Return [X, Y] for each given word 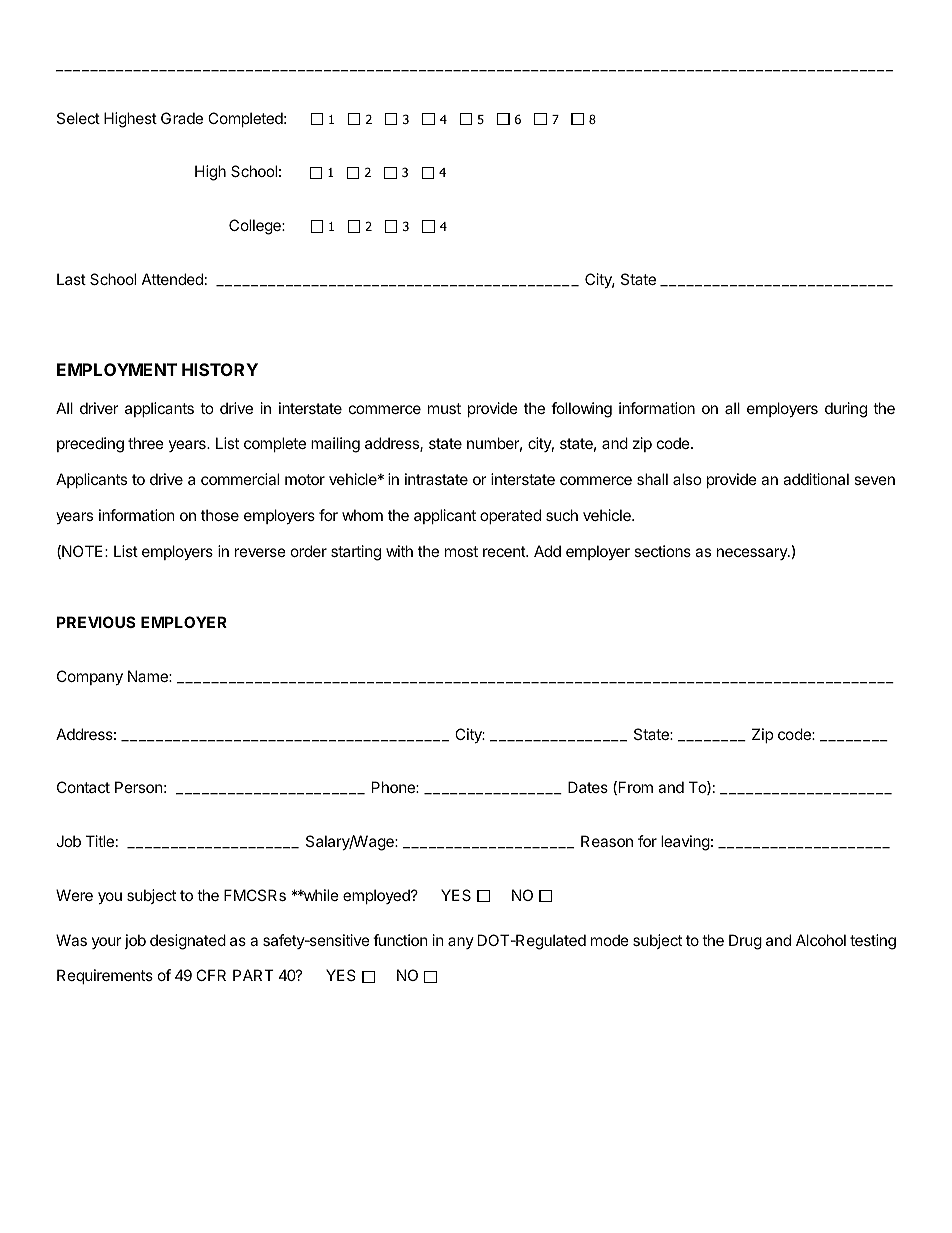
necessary [753, 554]
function [400, 940]
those [220, 515]
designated [188, 942]
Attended [172, 279]
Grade [182, 118]
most [461, 551]
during [846, 410]
